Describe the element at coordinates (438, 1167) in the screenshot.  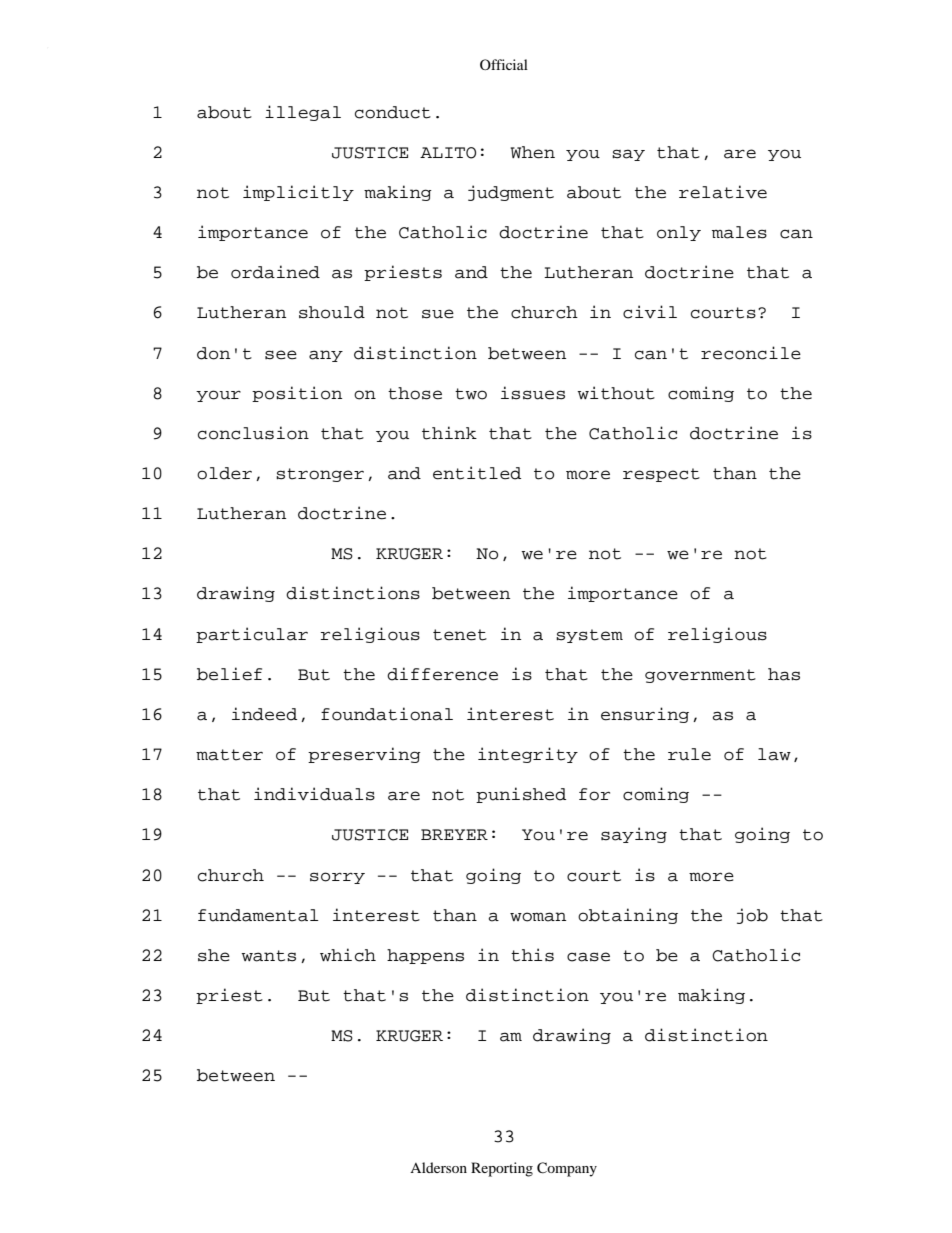
I see `Alderson` at that location.
